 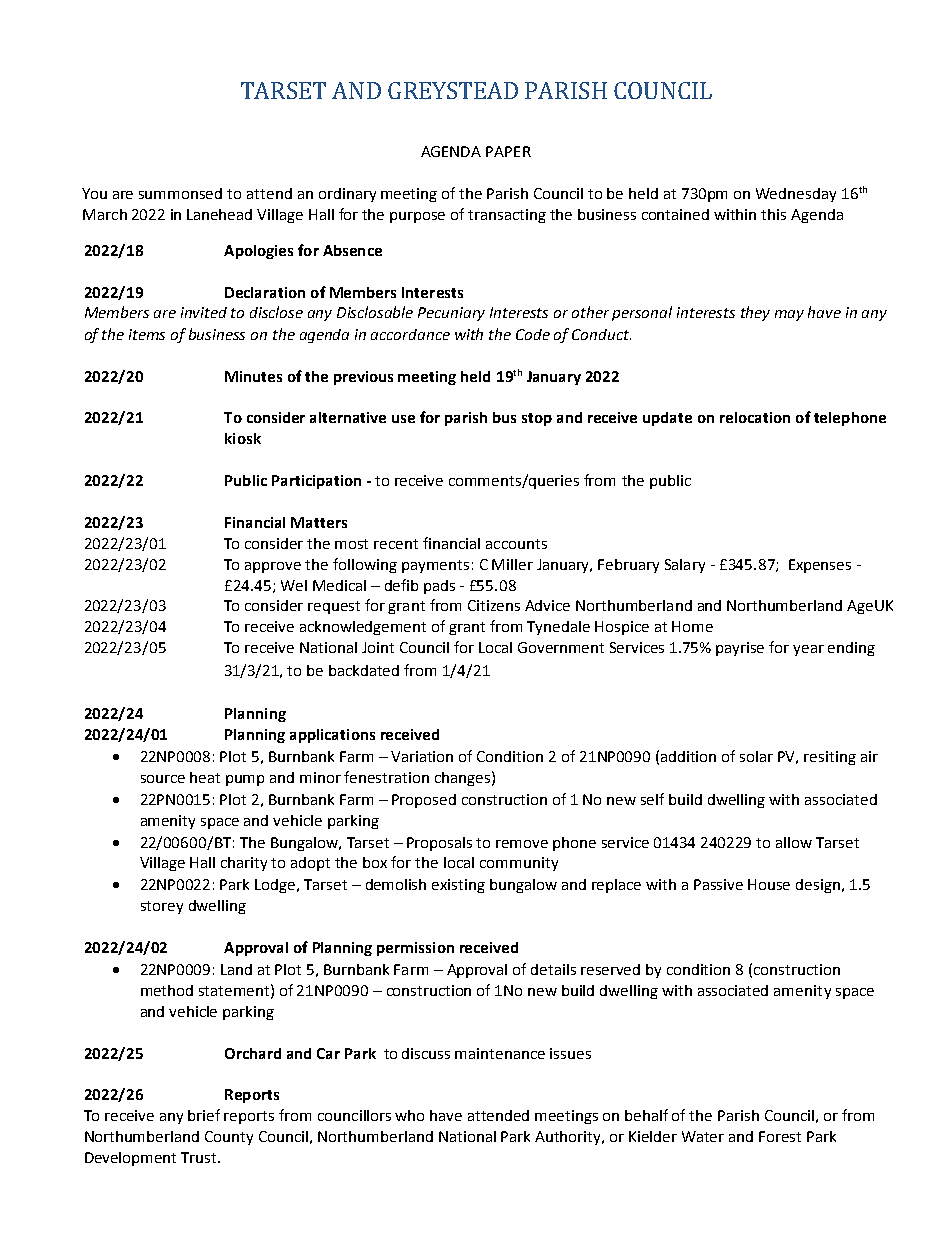 I want to click on year, so click(x=808, y=650).
